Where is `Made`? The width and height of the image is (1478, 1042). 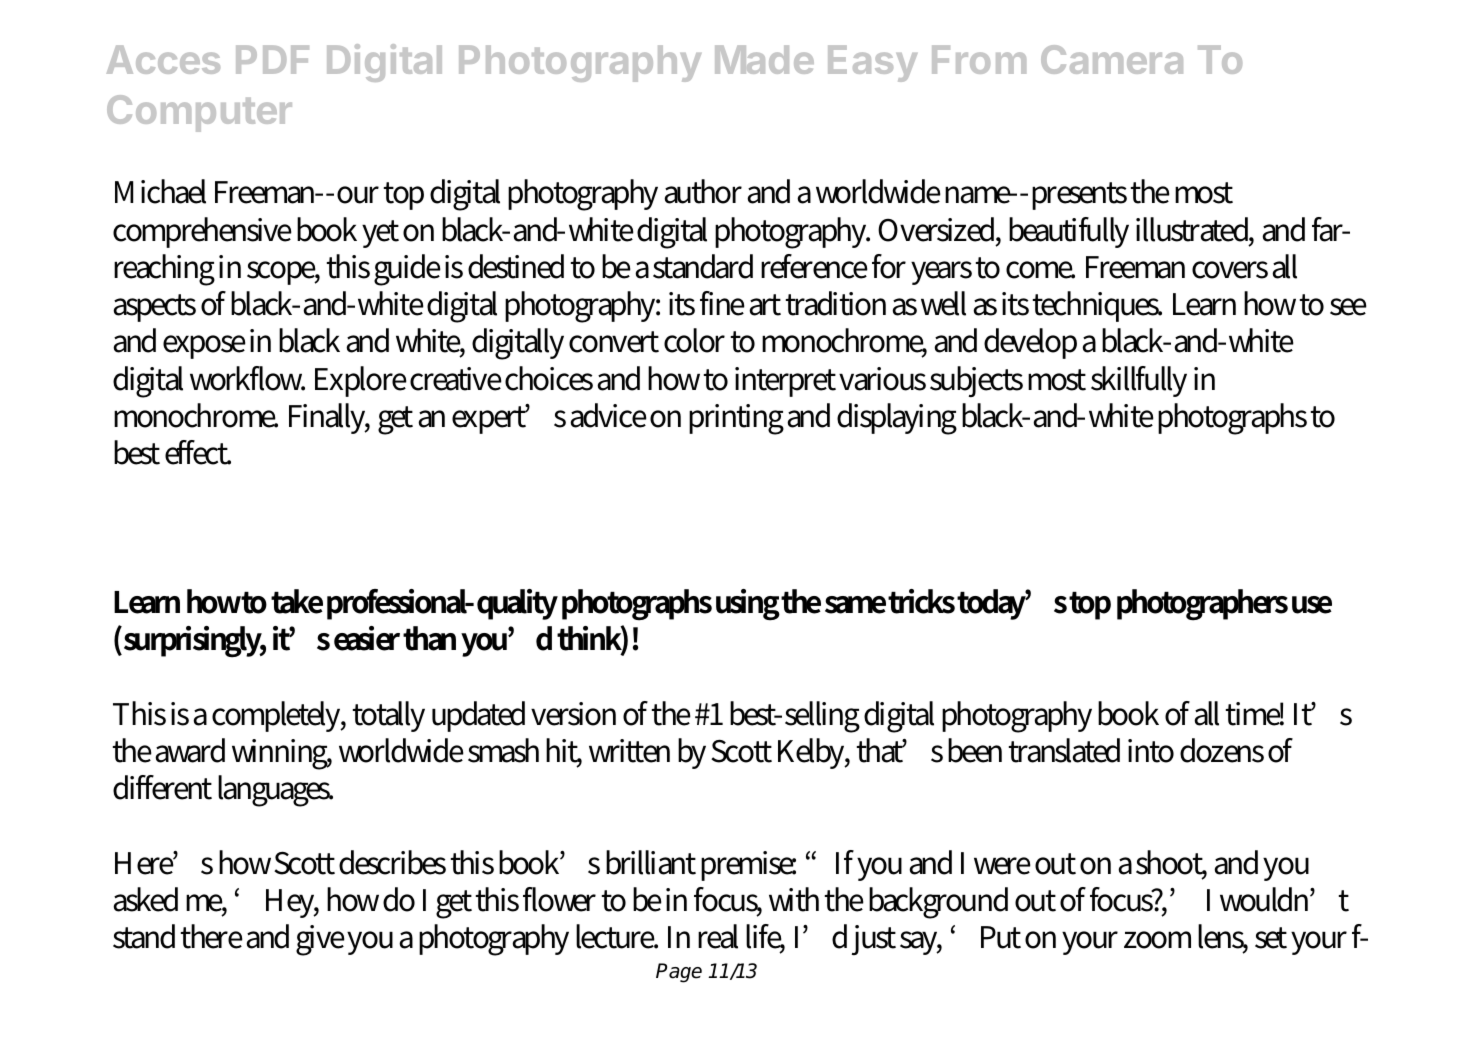 Made is located at coordinates (764, 59).
